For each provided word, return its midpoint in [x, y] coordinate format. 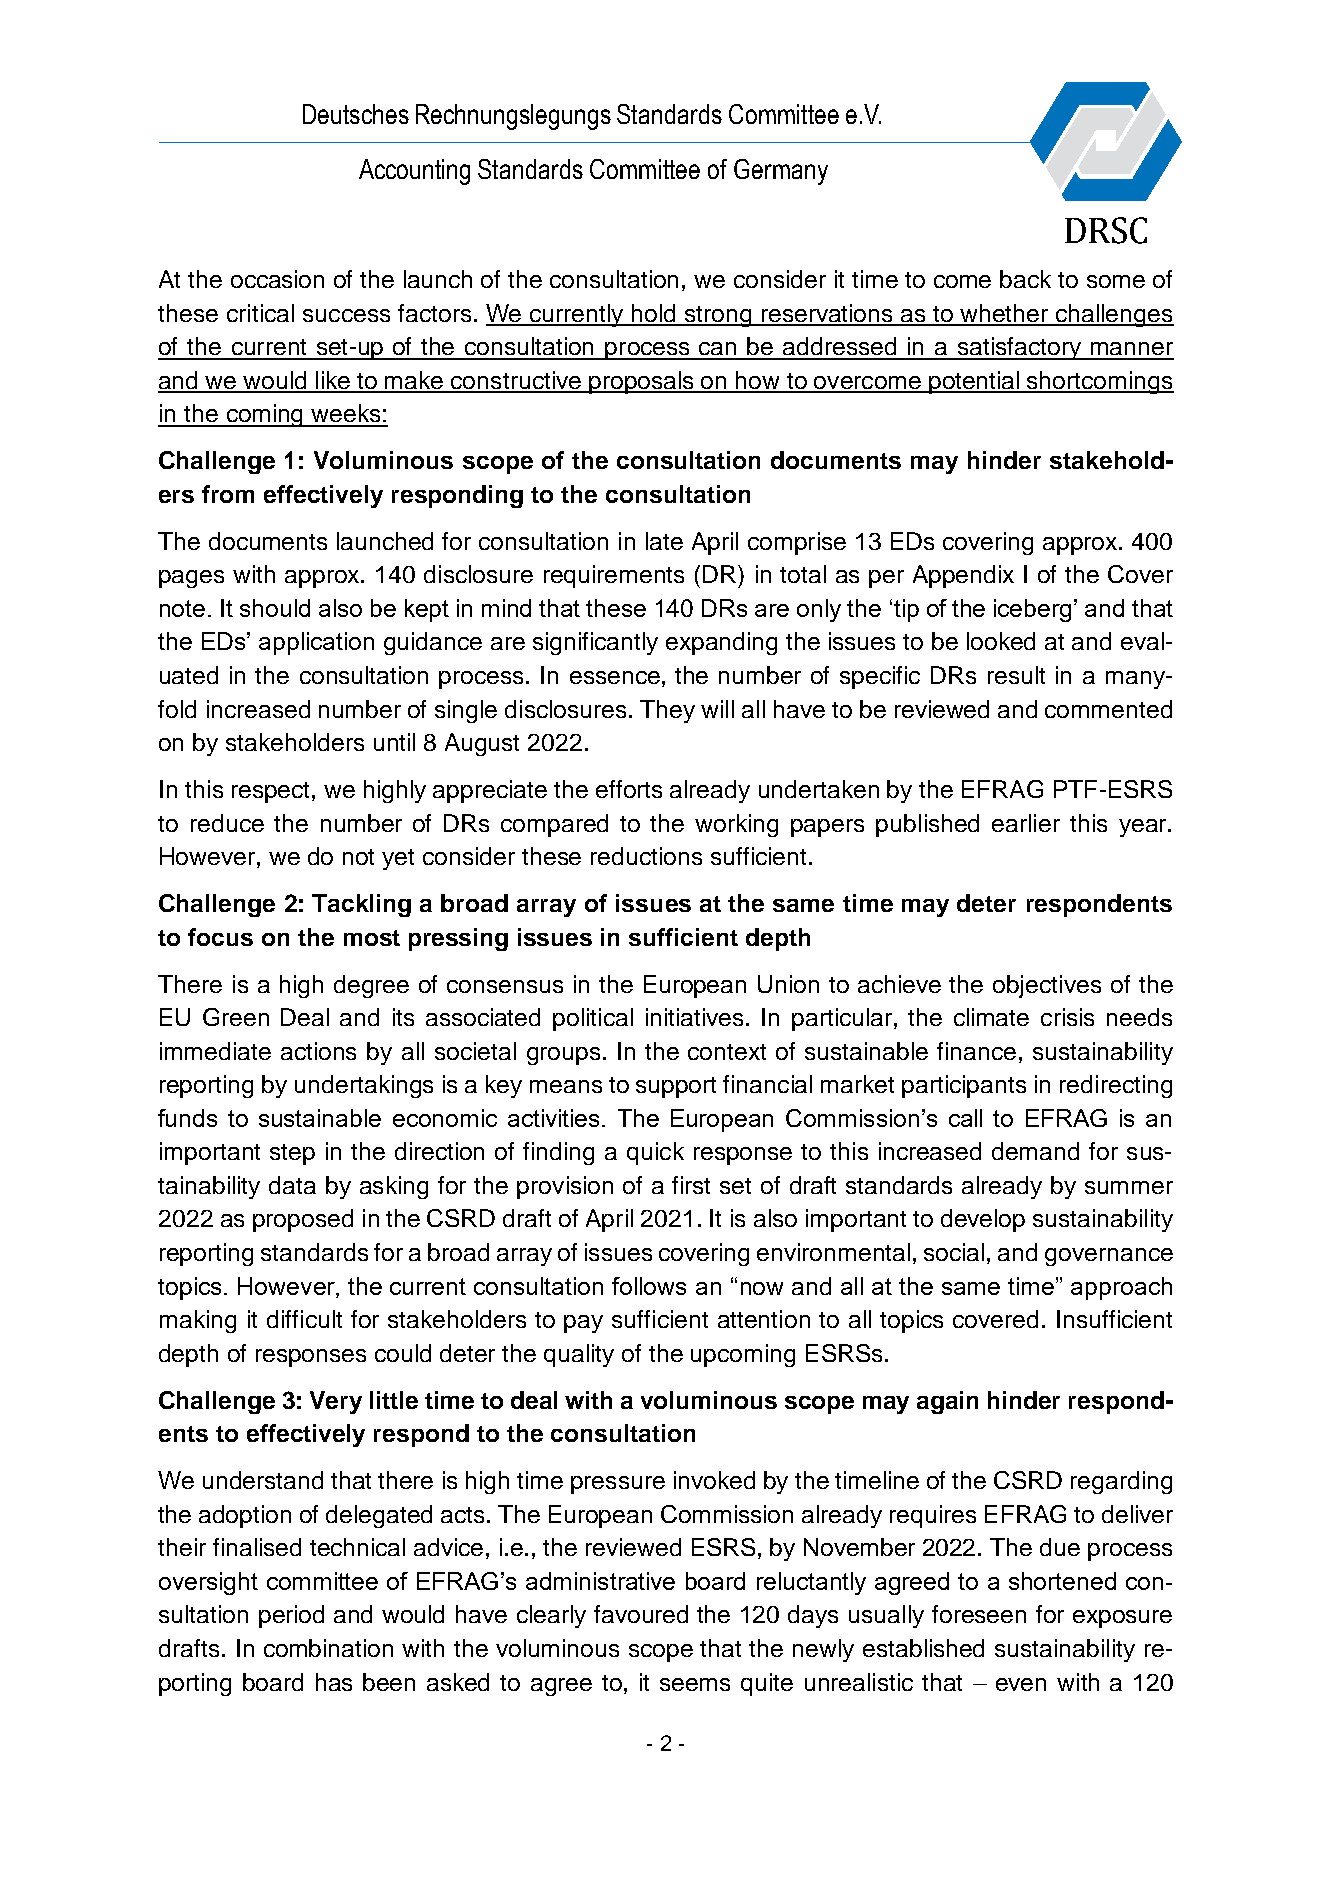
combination [328, 1648]
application [316, 643]
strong [718, 316]
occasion [277, 279]
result [1016, 675]
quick [655, 1153]
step [292, 1154]
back [1025, 279]
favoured [641, 1614]
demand [1035, 1151]
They [667, 711]
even [1021, 1684]
